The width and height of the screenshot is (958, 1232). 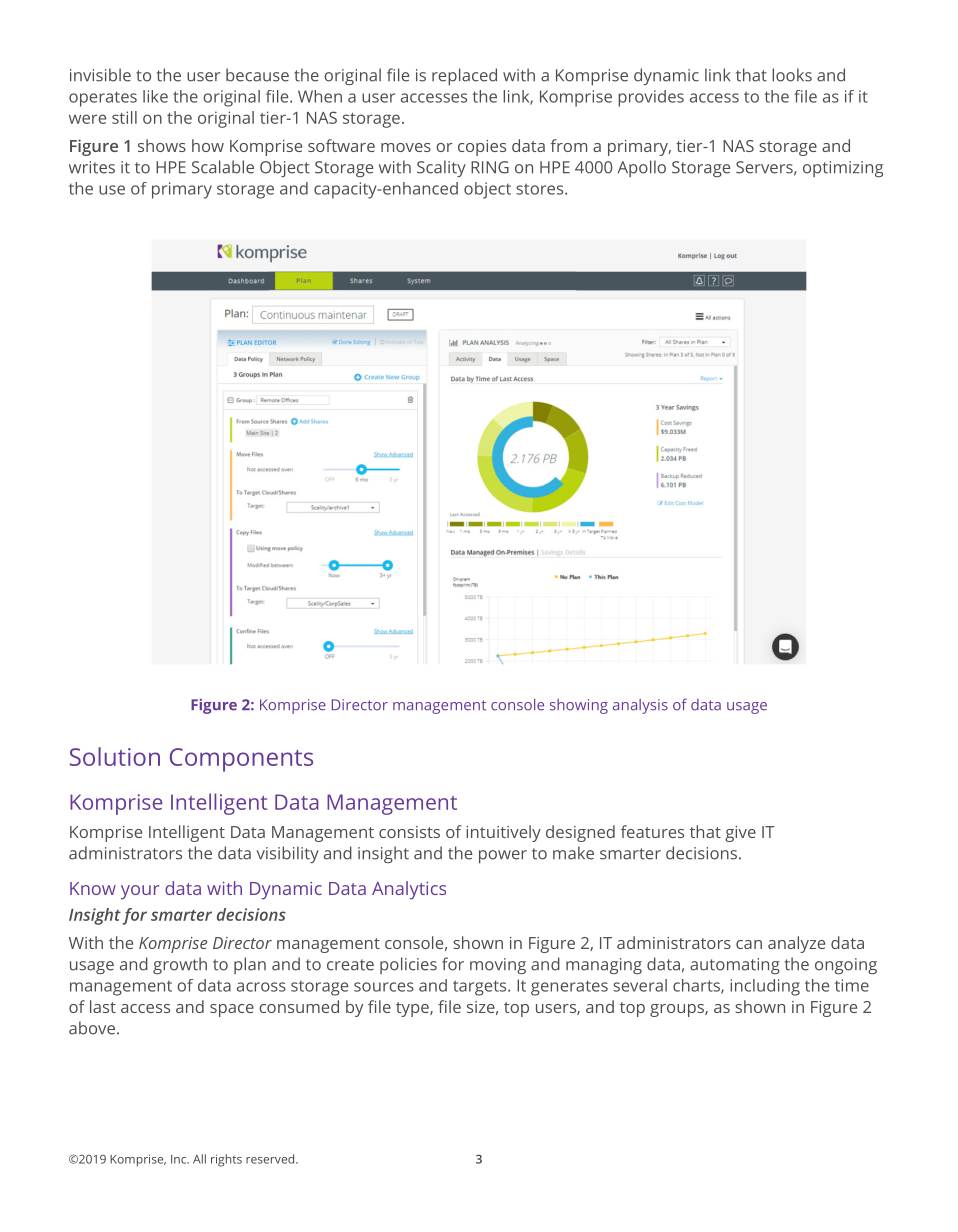 What do you see at coordinates (740, 834) in the screenshot?
I see `give` at bounding box center [740, 834].
